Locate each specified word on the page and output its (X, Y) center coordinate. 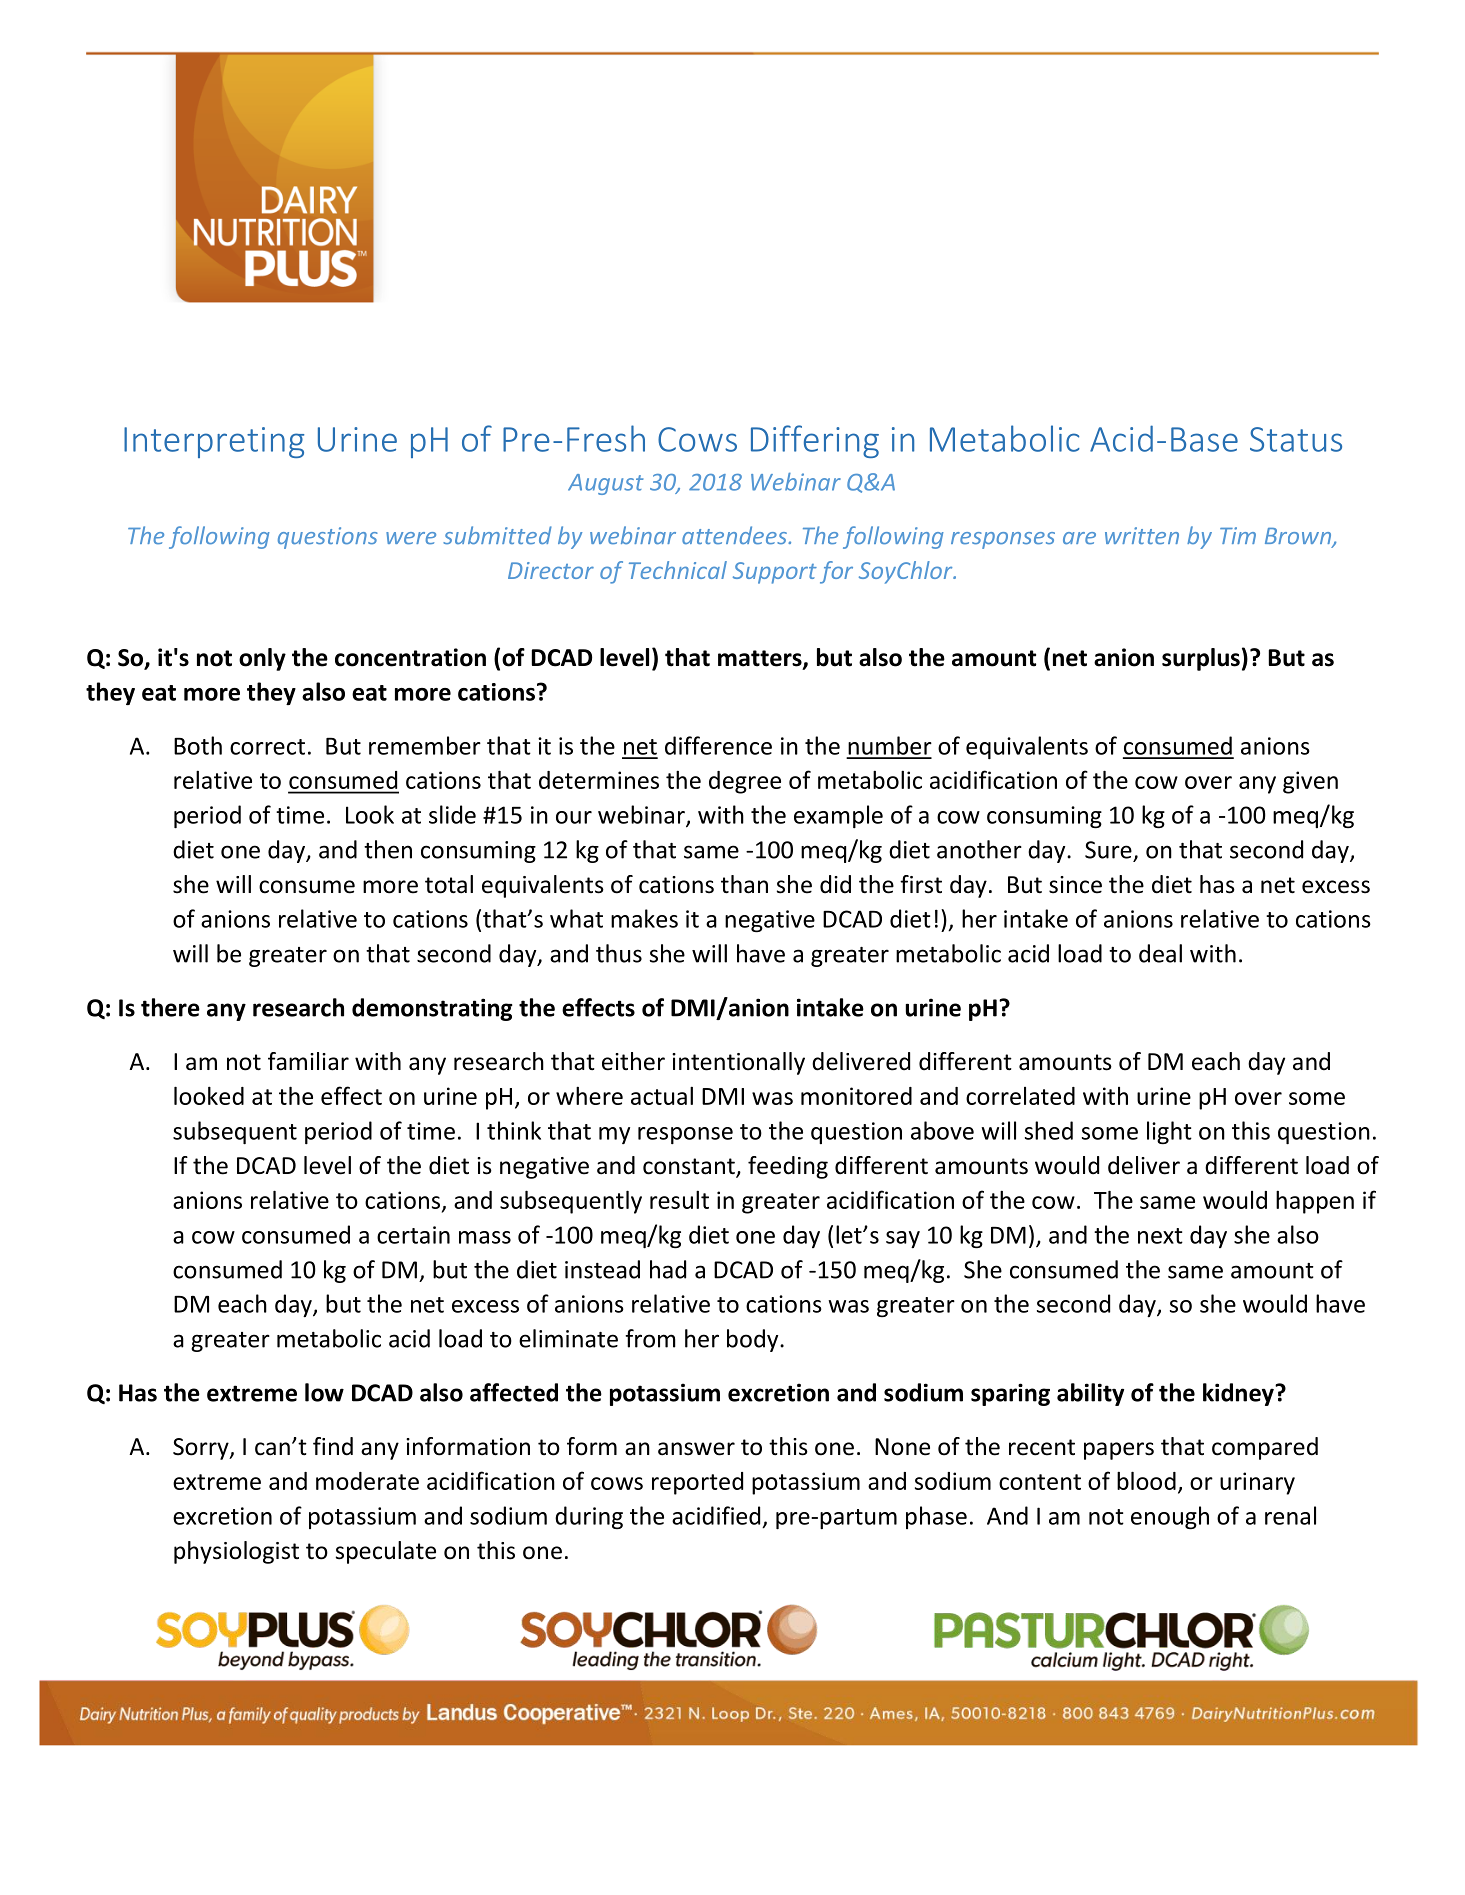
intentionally (738, 1063)
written (1142, 536)
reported (697, 1483)
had (668, 1269)
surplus (1201, 659)
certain (413, 1235)
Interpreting (214, 442)
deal (1160, 953)
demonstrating (432, 1009)
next (1160, 1236)
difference (718, 745)
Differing (815, 441)
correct (267, 747)
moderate (367, 1481)
